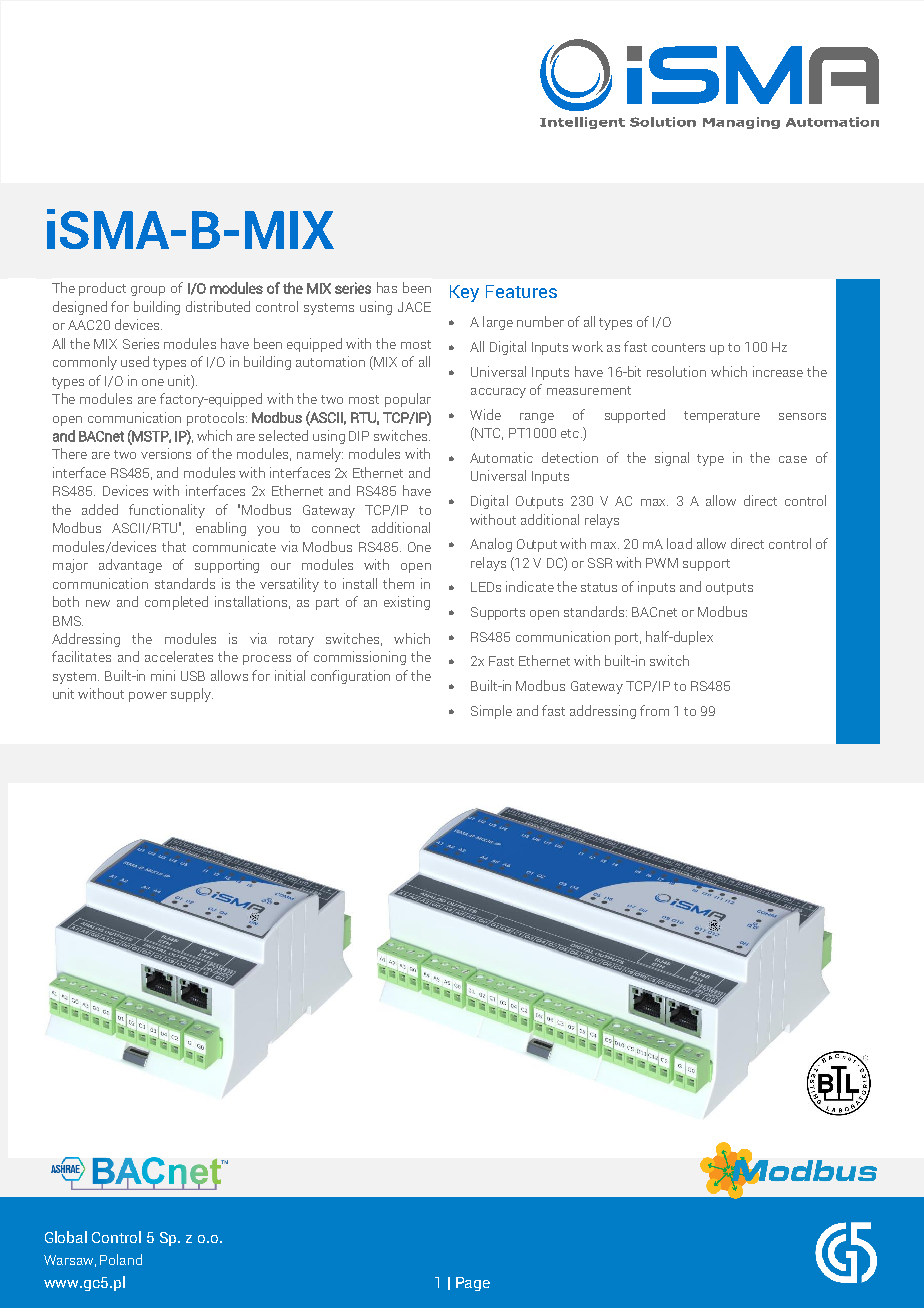 Image resolution: width=924 pixels, height=1308 pixels. Describe the element at coordinates (148, 697) in the image. I see `power` at that location.
